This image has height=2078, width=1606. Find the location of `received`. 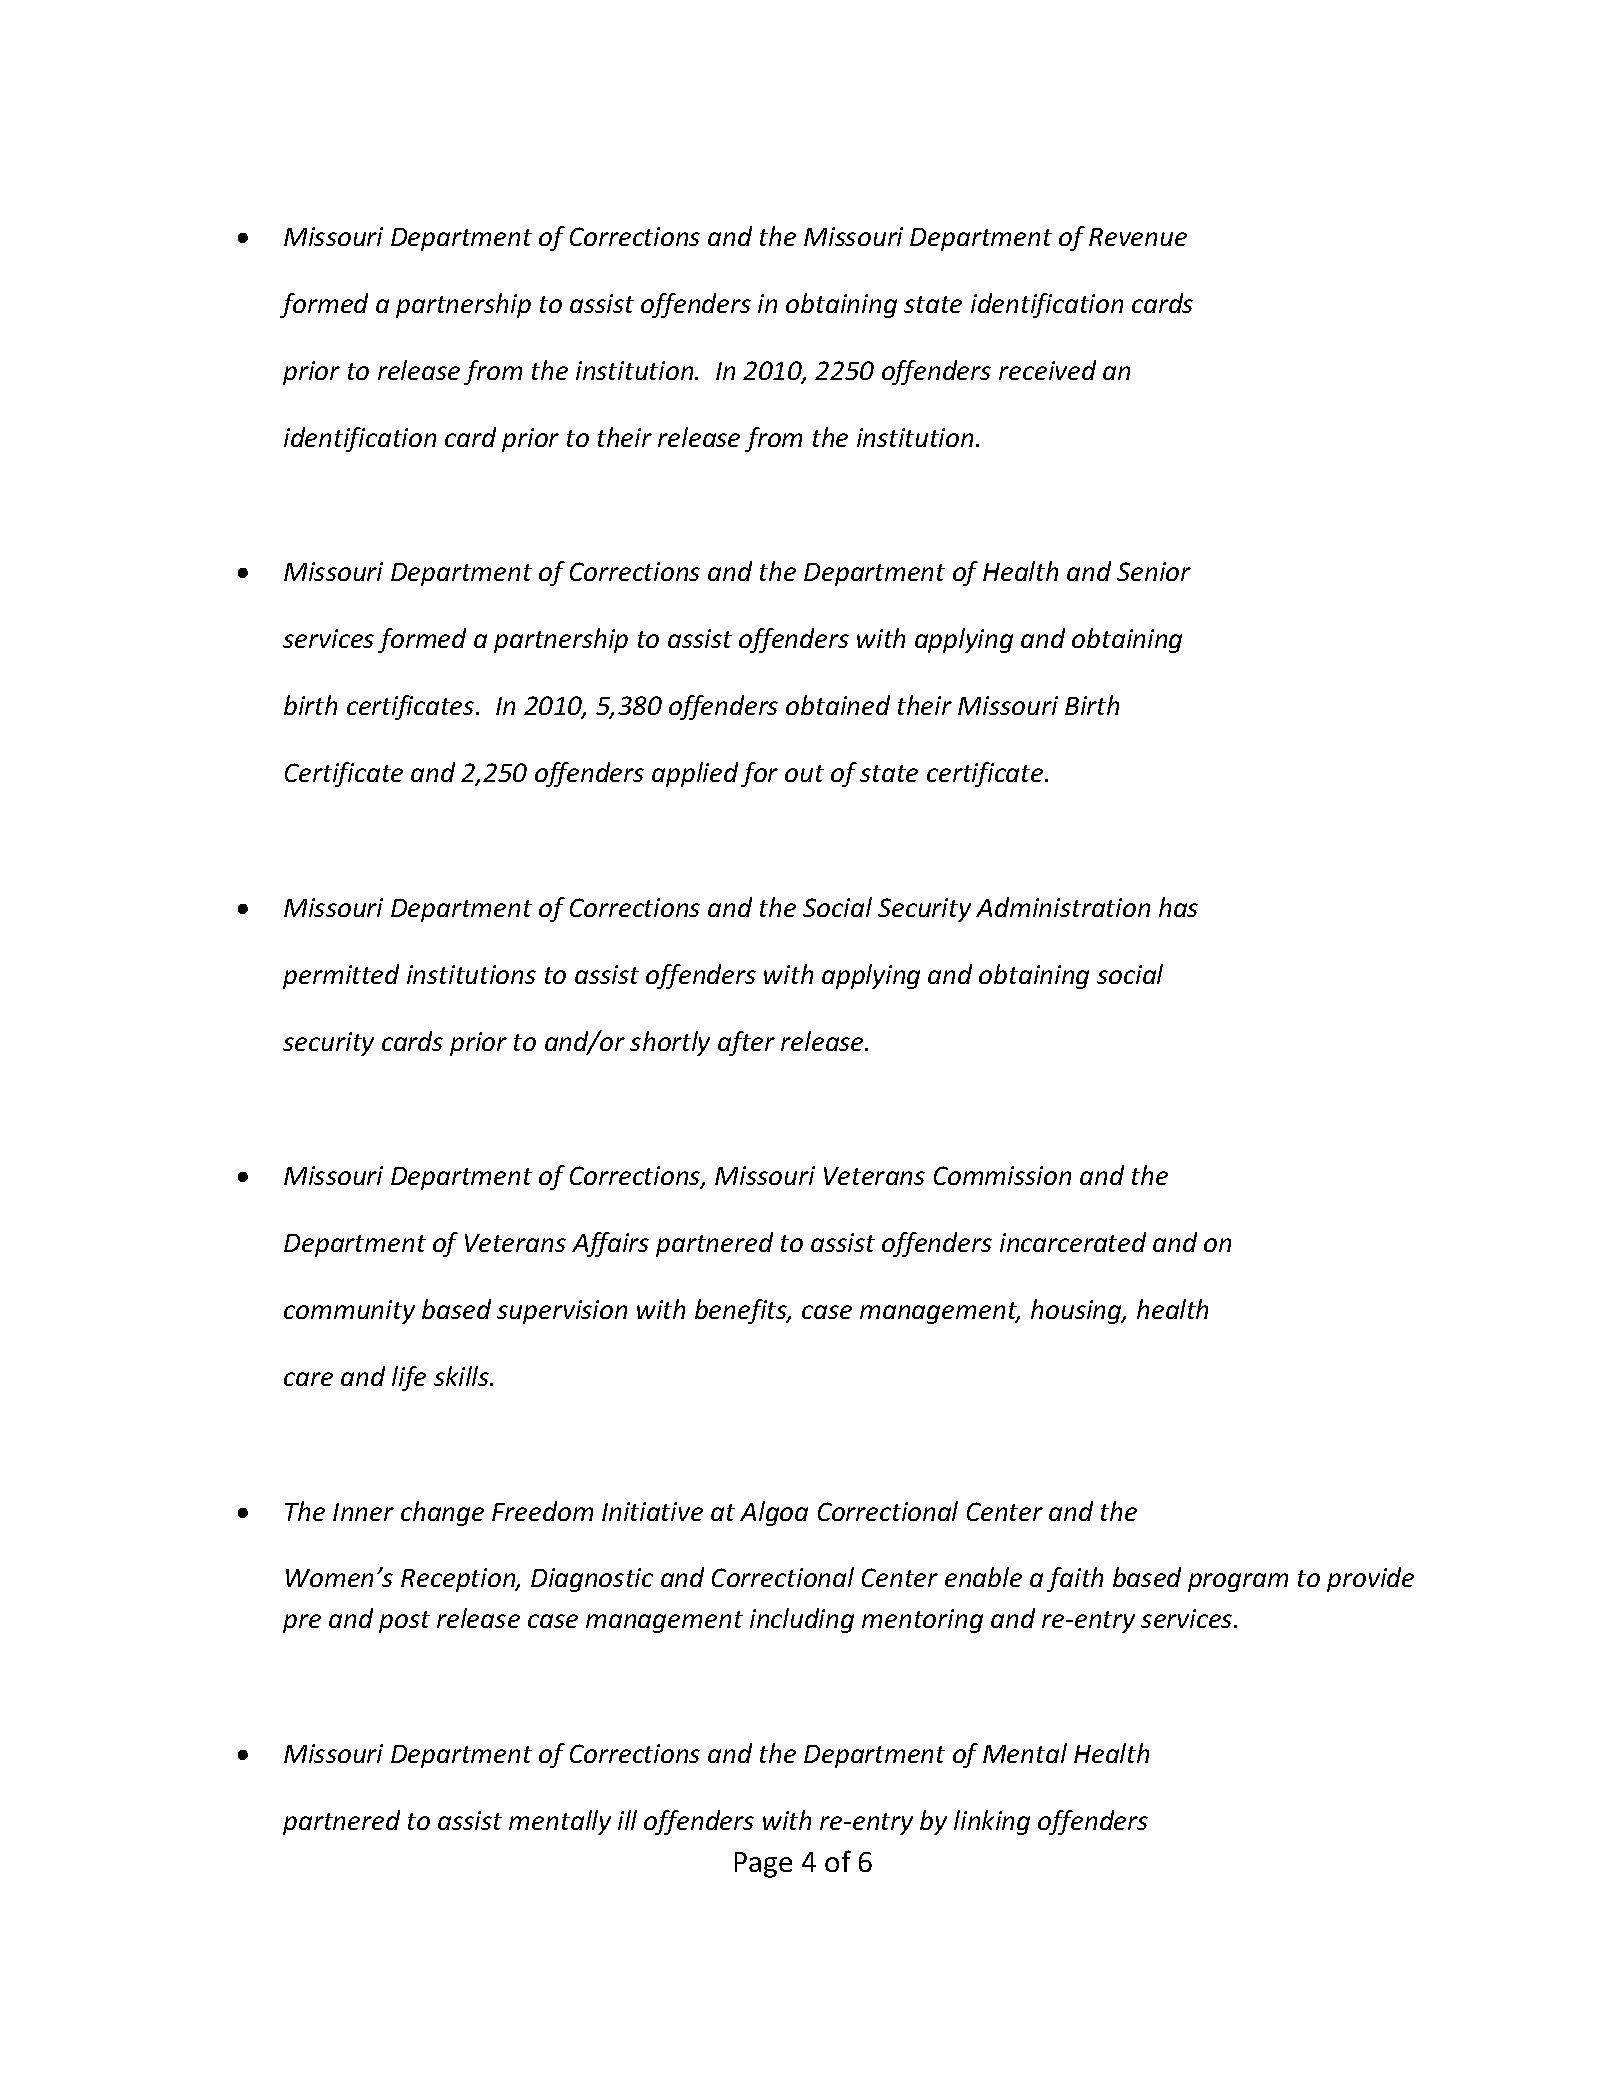

received is located at coordinates (1047, 370).
